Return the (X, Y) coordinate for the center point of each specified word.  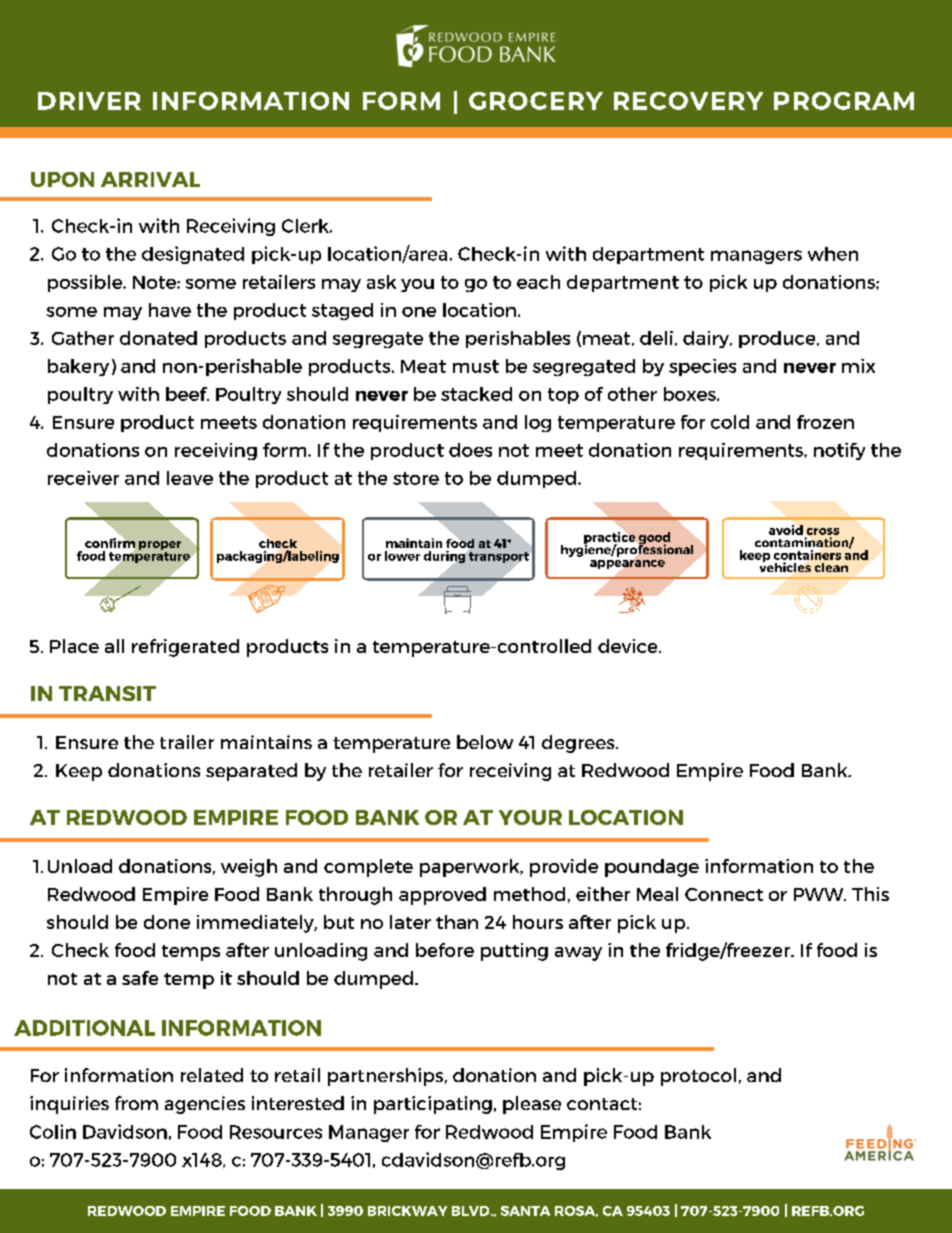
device (629, 646)
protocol (698, 1077)
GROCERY (536, 101)
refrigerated (185, 648)
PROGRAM (844, 101)
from (136, 1103)
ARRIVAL (150, 179)
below (485, 742)
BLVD (472, 1211)
